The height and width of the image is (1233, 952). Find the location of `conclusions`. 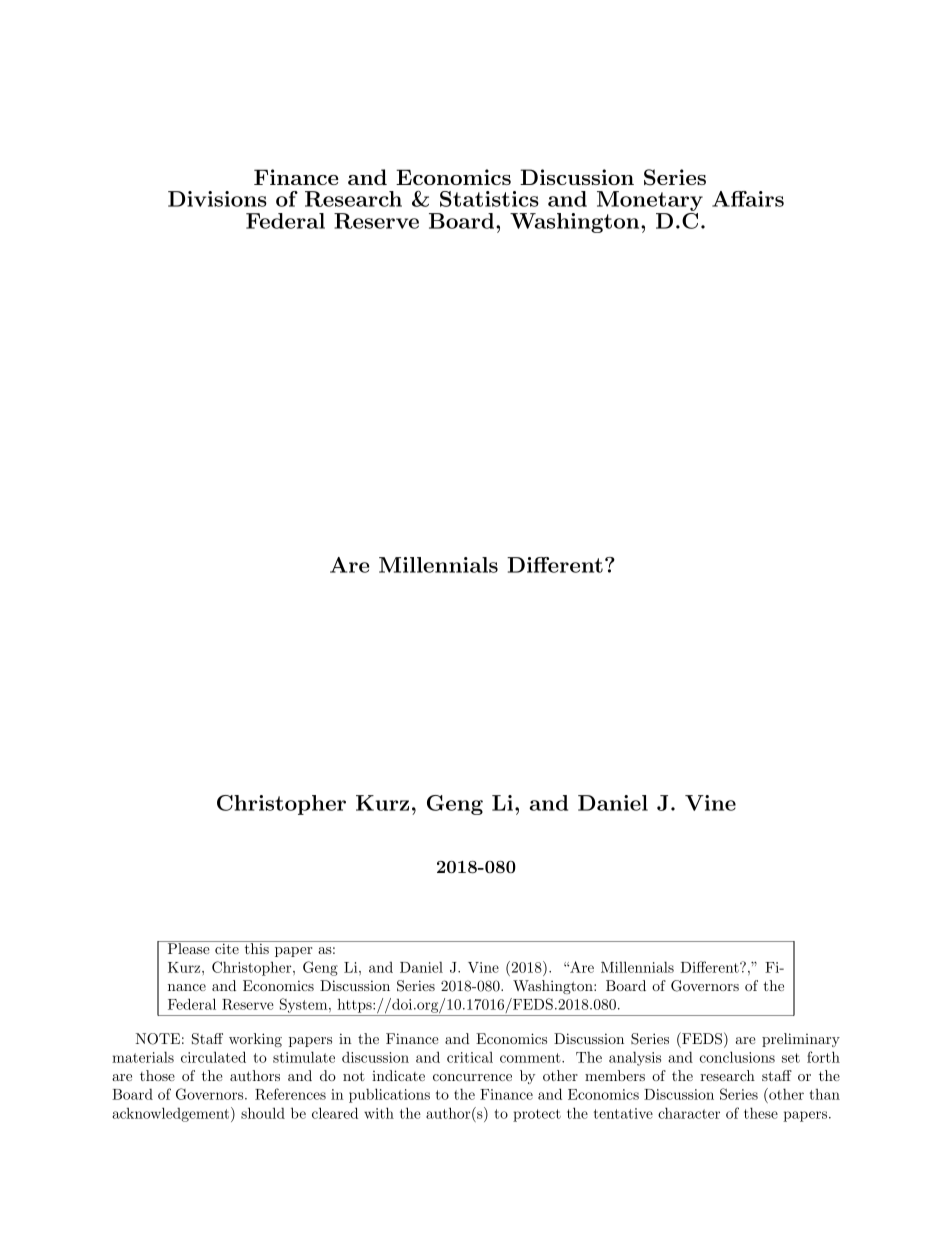

conclusions is located at coordinates (737, 1057).
